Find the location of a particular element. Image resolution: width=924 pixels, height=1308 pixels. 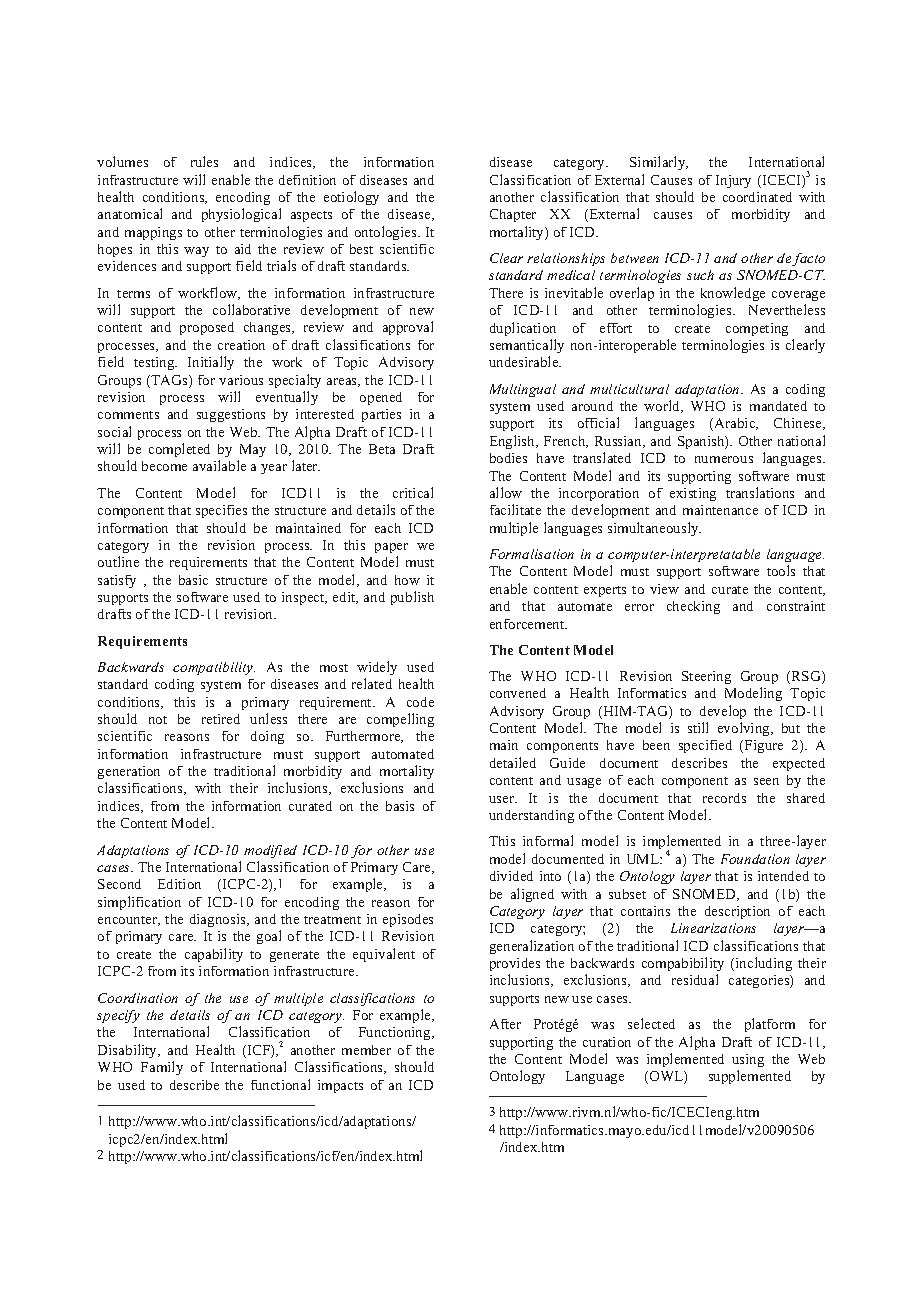

checking is located at coordinates (693, 607).
